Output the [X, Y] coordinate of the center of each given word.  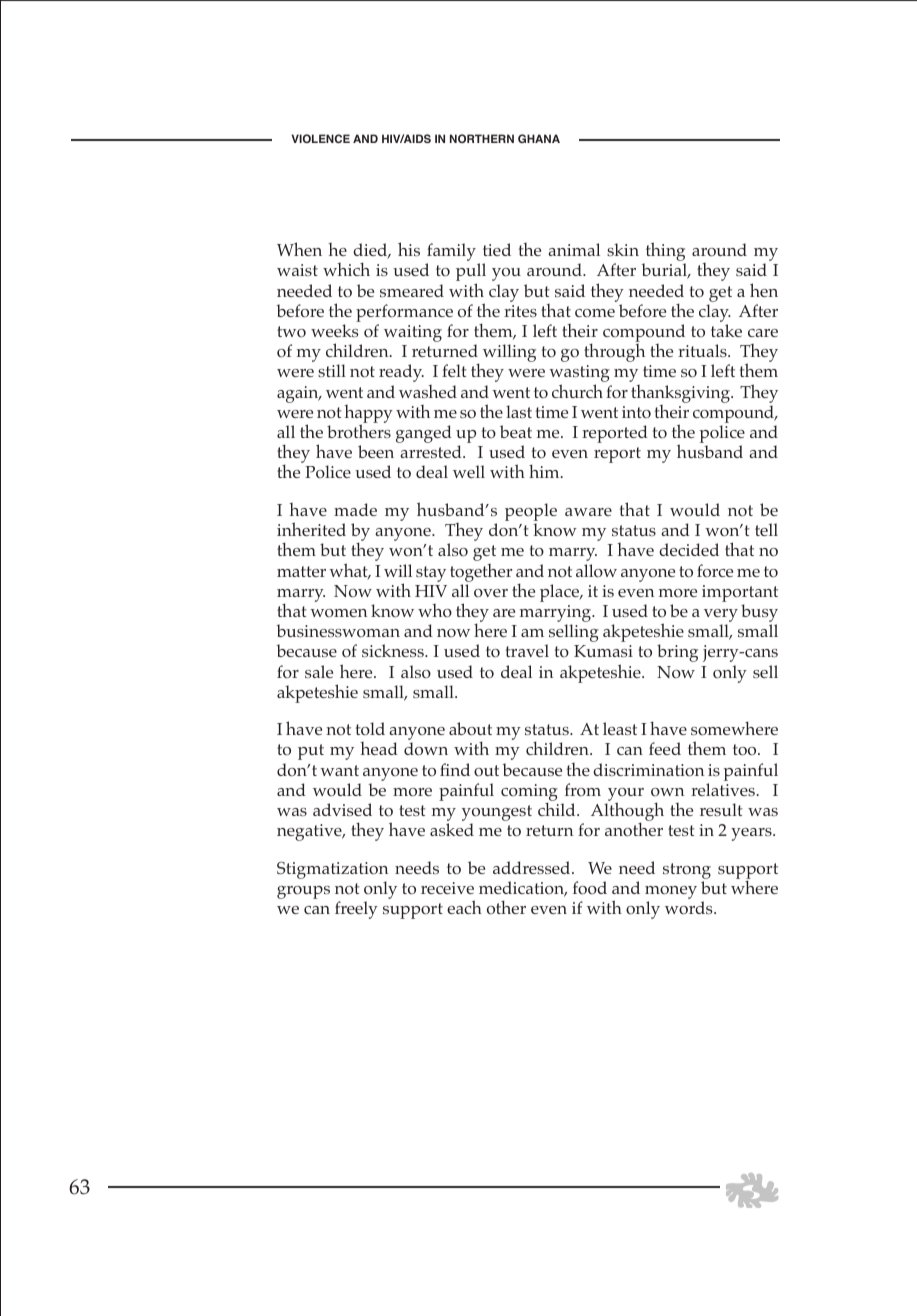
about [470, 729]
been [376, 451]
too [746, 750]
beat [516, 431]
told [370, 728]
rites [520, 311]
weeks [335, 330]
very [721, 617]
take [726, 330]
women [338, 613]
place [561, 593]
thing [664, 253]
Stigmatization [332, 870]
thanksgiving [681, 394]
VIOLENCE [321, 138]
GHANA [539, 138]
